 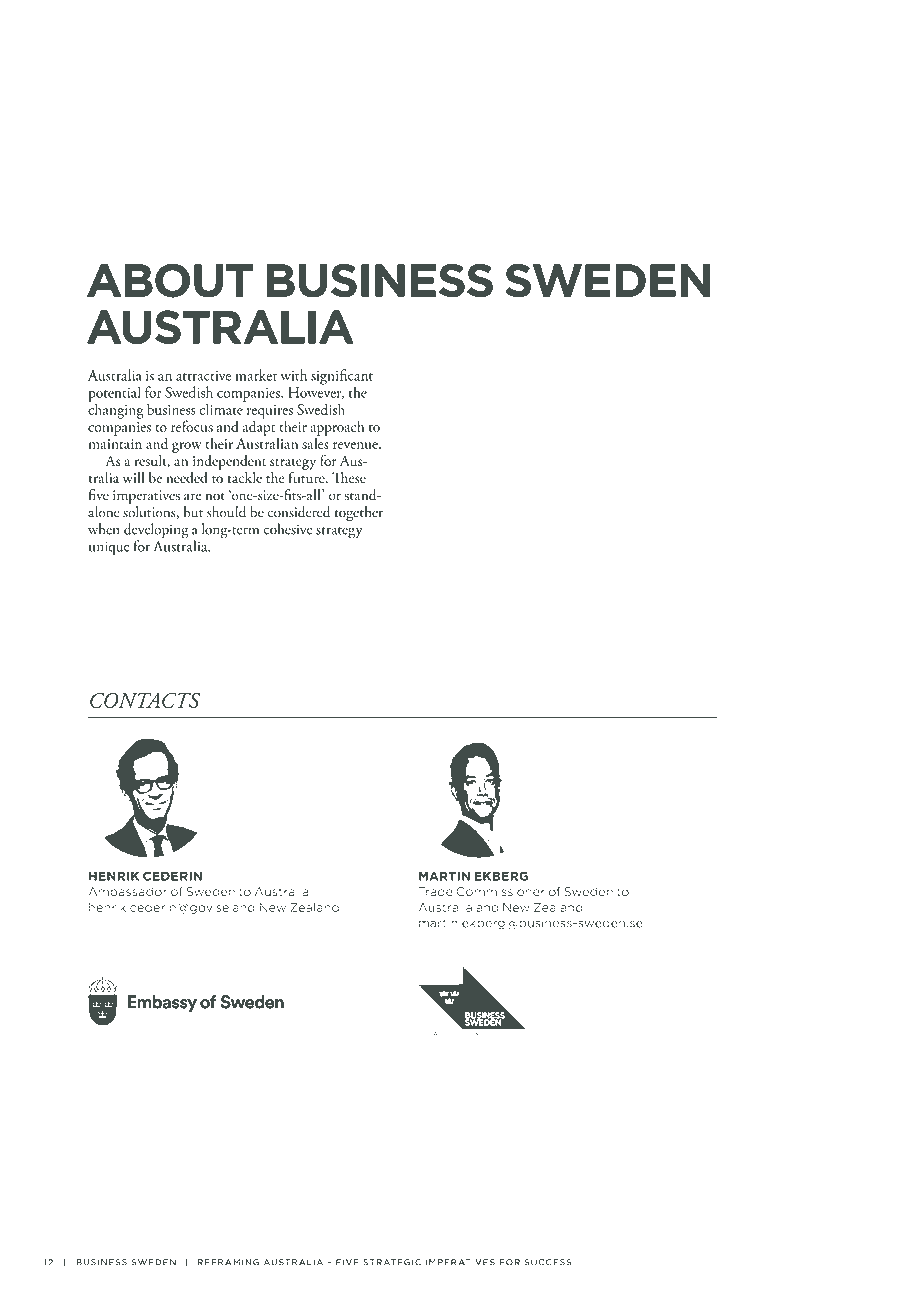 What do you see at coordinates (342, 378) in the page?
I see `significant` at bounding box center [342, 378].
